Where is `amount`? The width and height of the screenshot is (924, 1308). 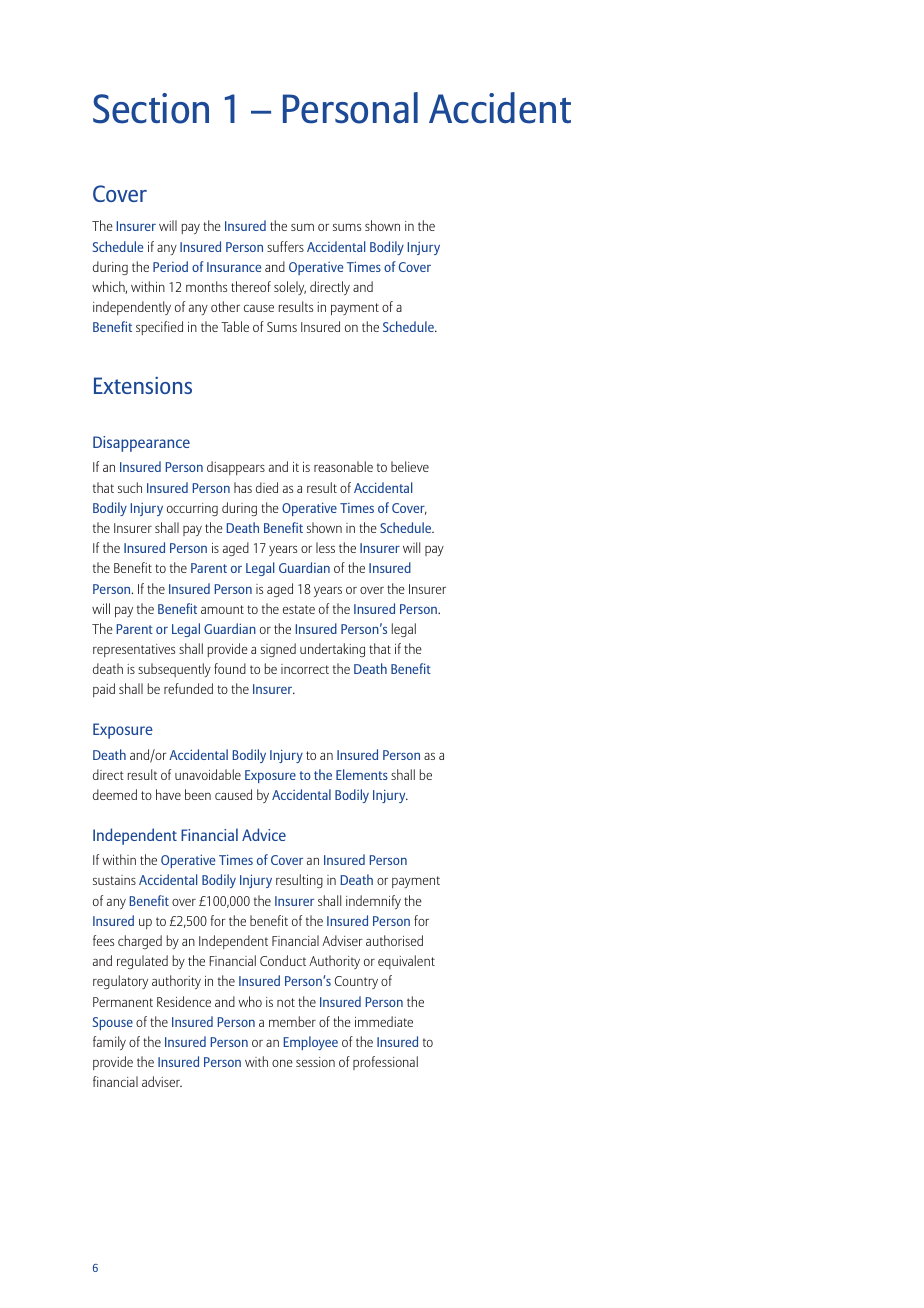 amount is located at coordinates (222, 609).
